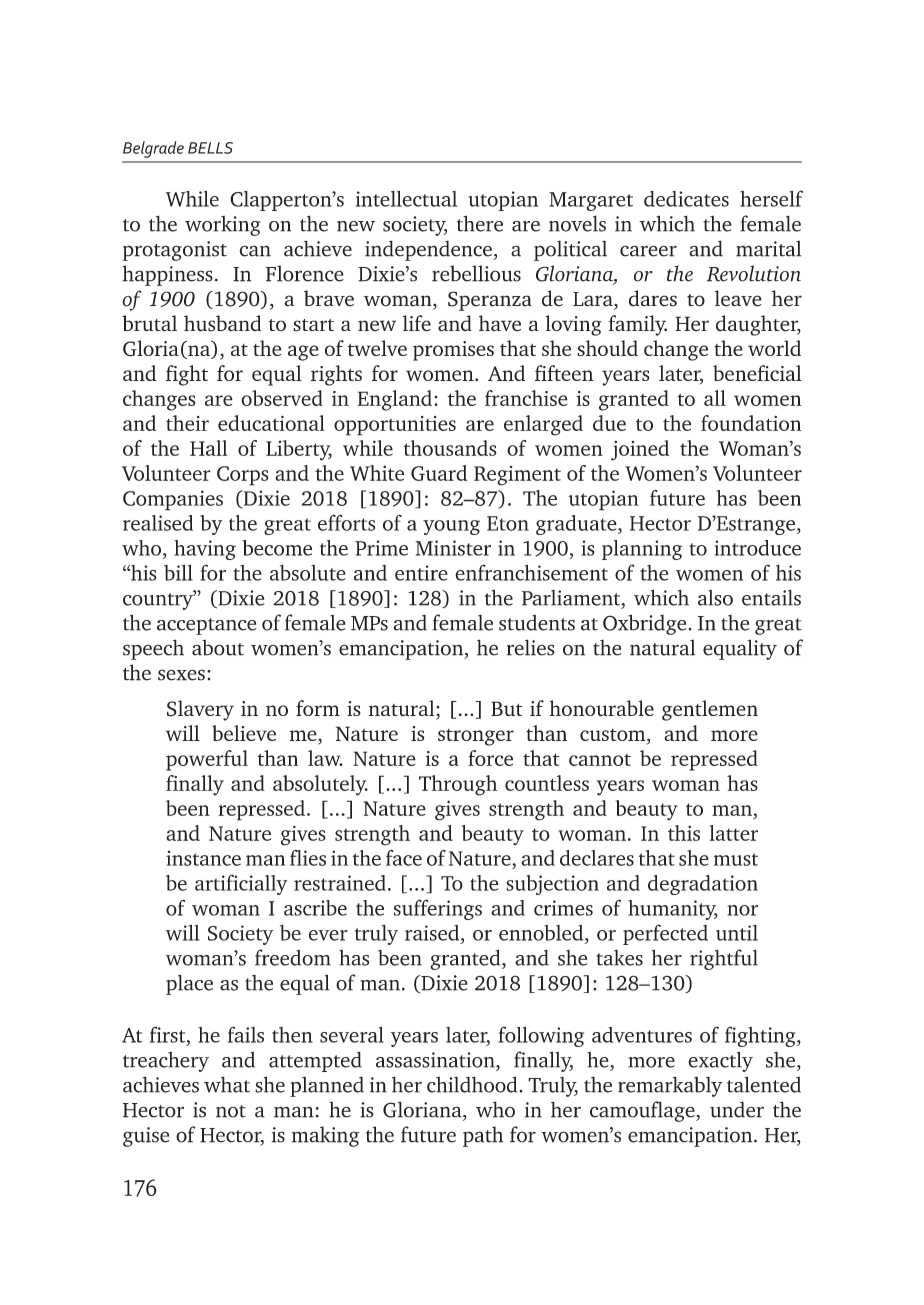  I want to click on intellectual, so click(406, 199).
